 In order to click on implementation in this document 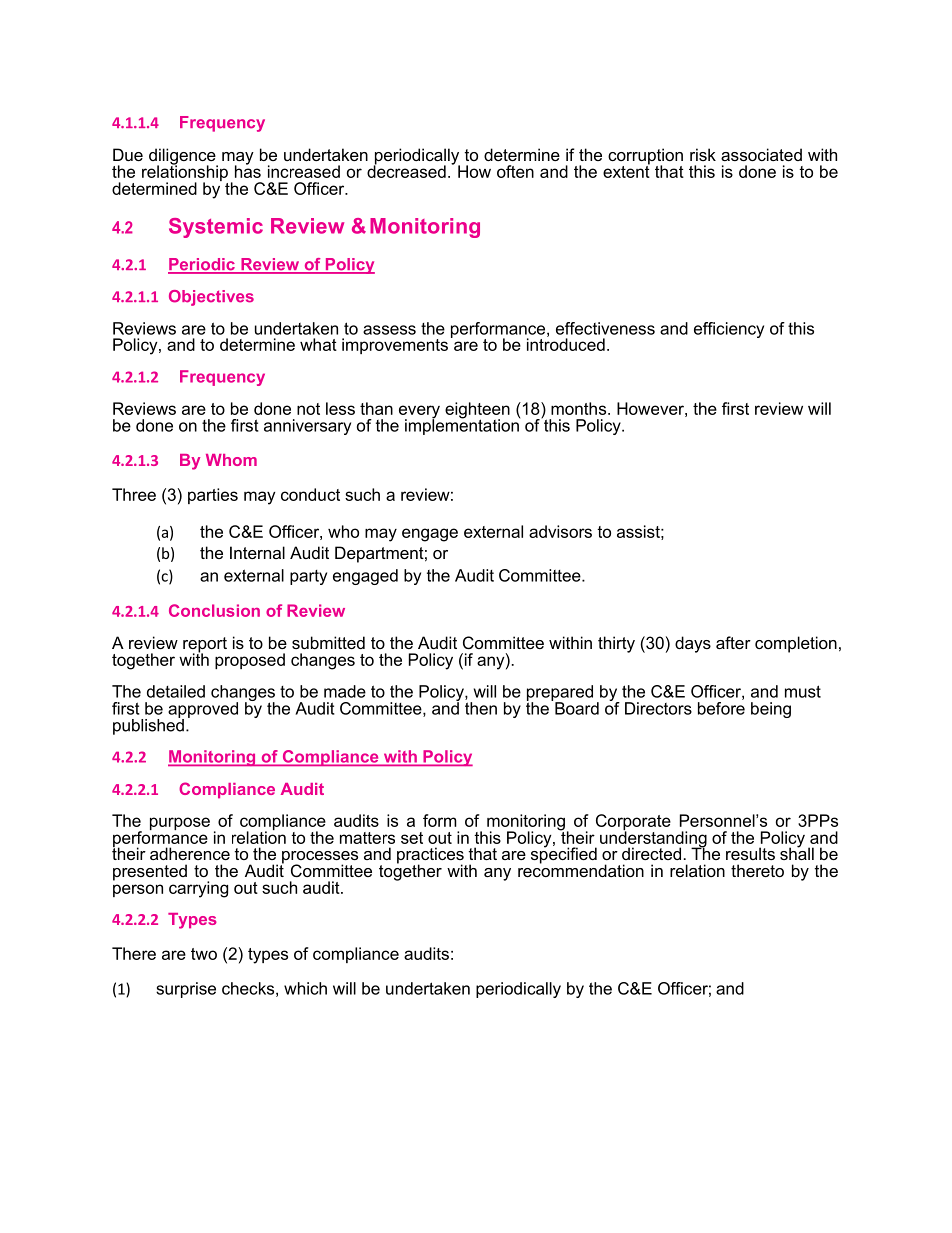, I will do `click(462, 426)`.
